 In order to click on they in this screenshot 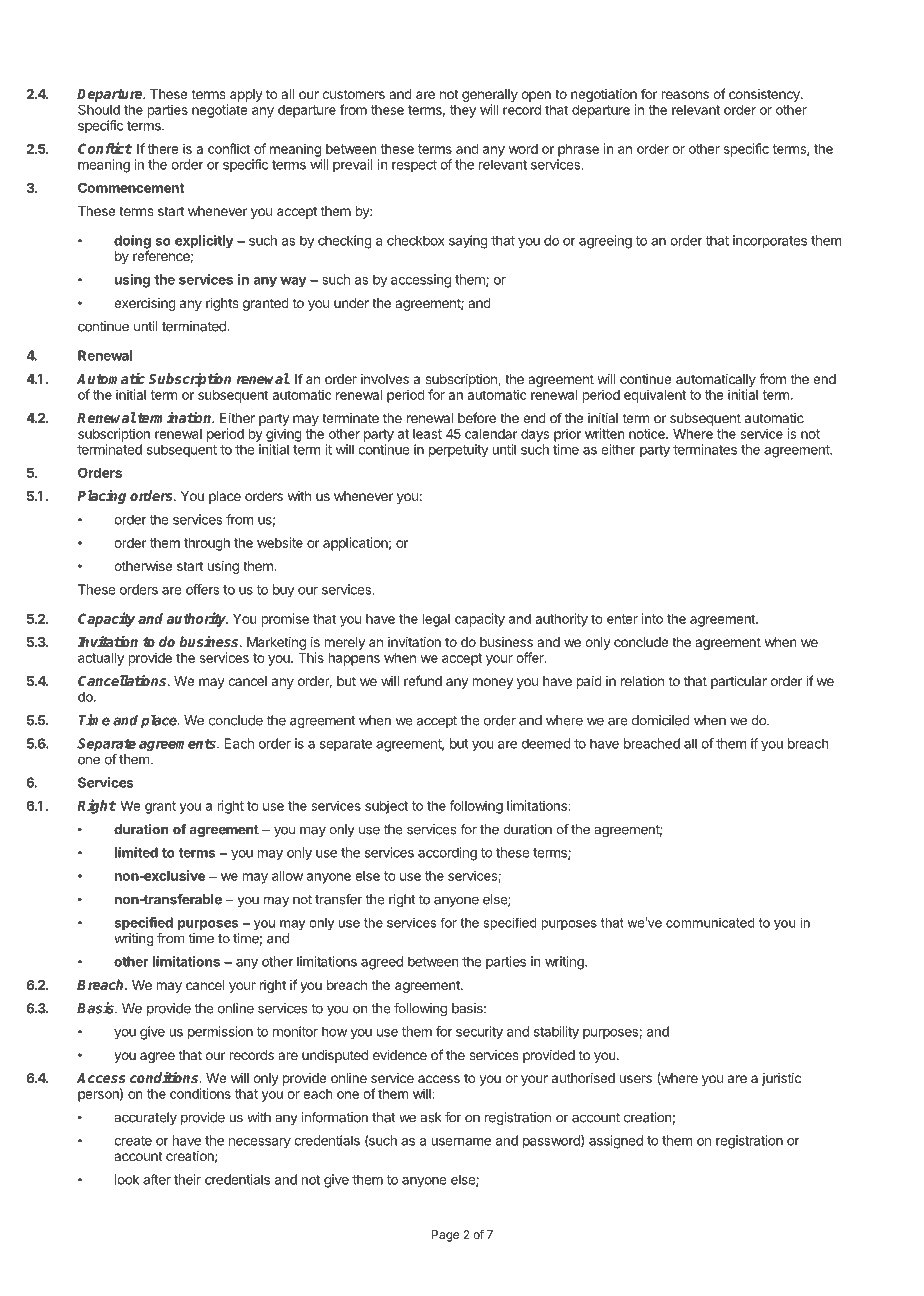, I will do `click(463, 111)`.
